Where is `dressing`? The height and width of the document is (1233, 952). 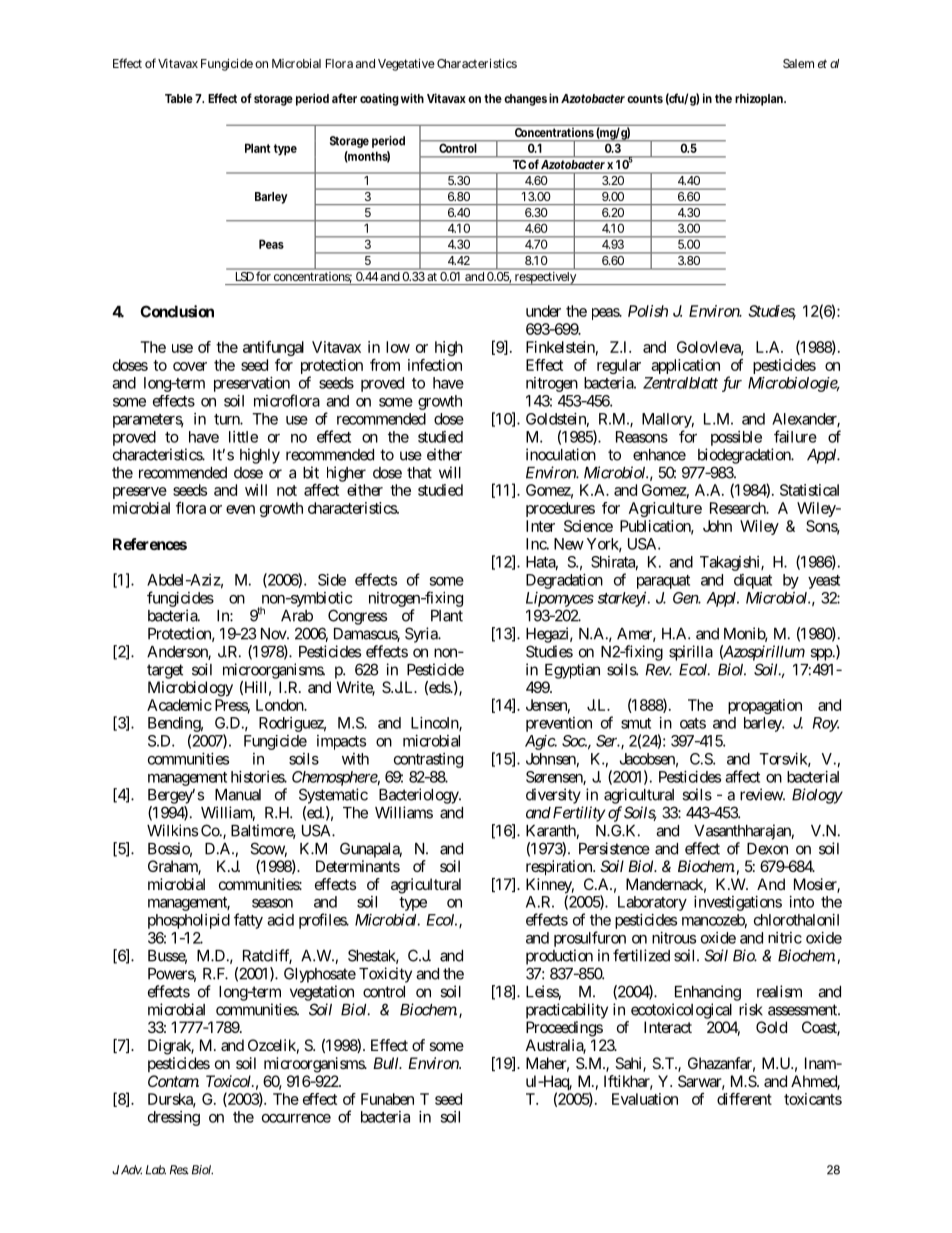 dressing is located at coordinates (174, 1118).
